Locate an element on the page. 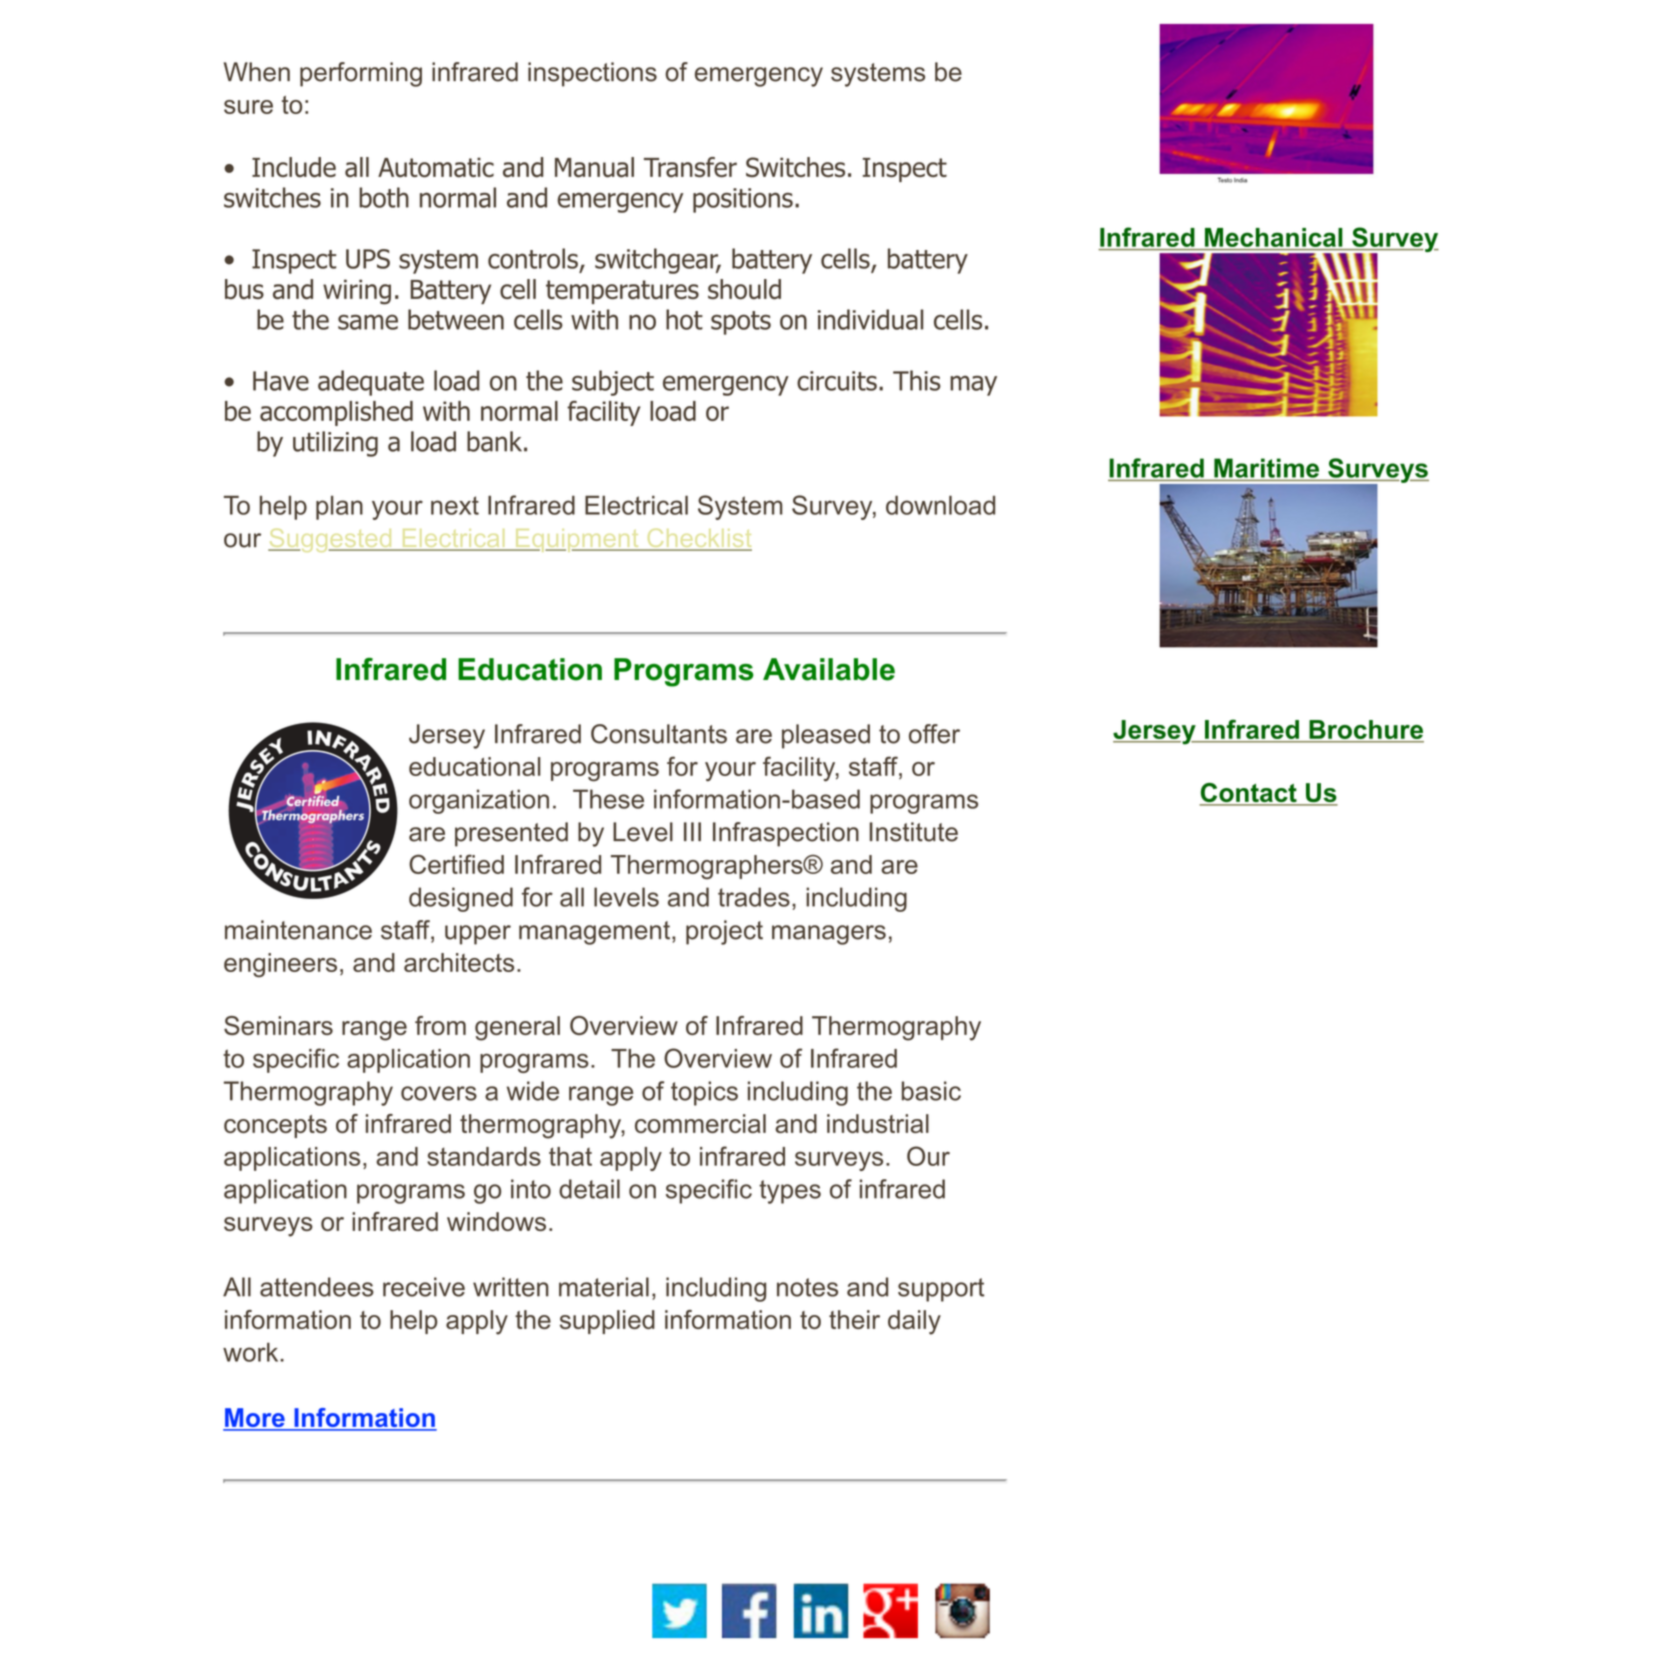 The height and width of the document is (1660, 1666). accomplished is located at coordinates (336, 413).
